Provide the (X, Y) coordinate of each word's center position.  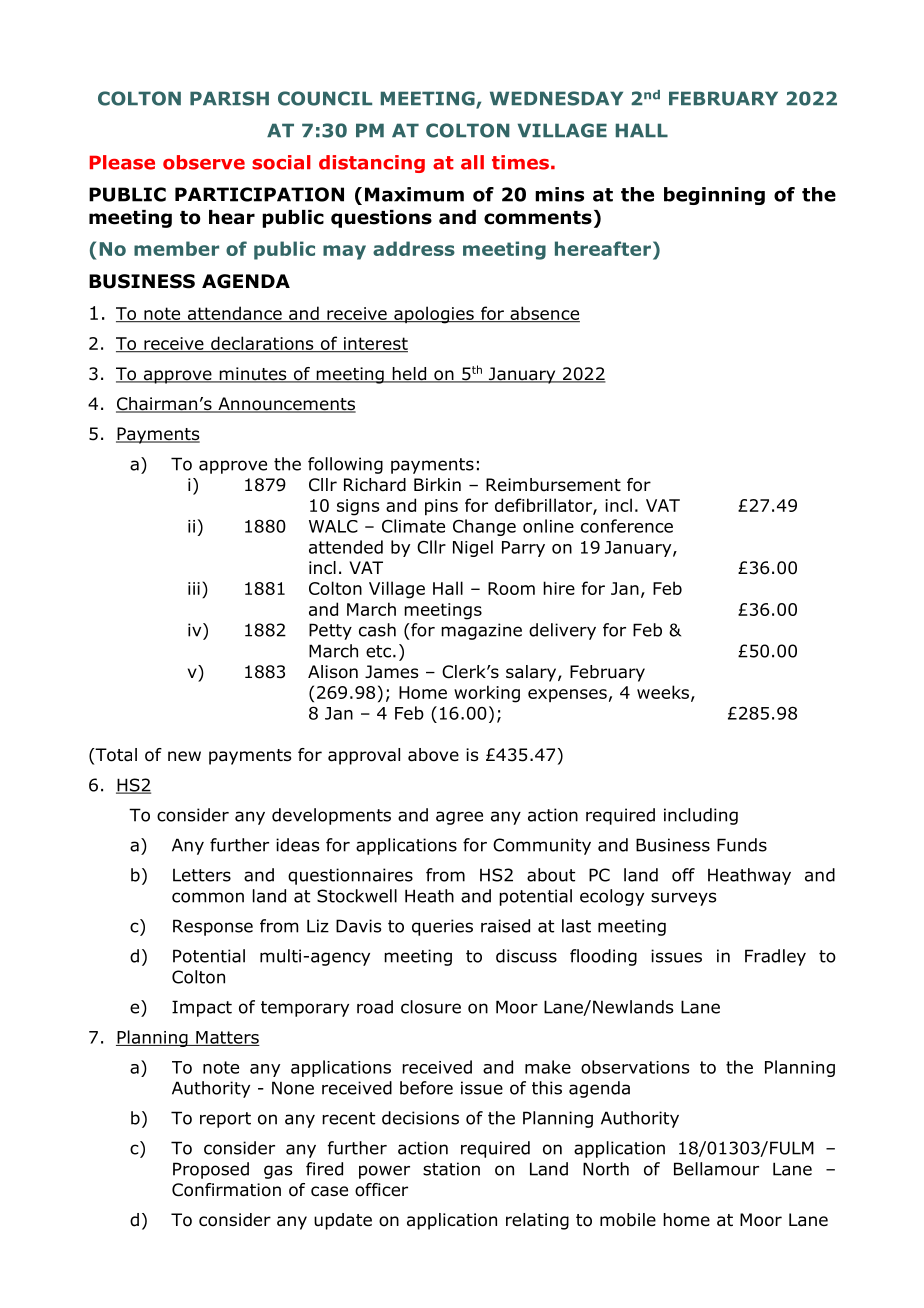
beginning (714, 196)
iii (194, 588)
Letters (202, 875)
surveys (684, 899)
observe (204, 162)
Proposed (211, 1170)
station (451, 1169)
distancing (372, 164)
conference (627, 526)
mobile (628, 1220)
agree (459, 818)
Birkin (437, 484)
